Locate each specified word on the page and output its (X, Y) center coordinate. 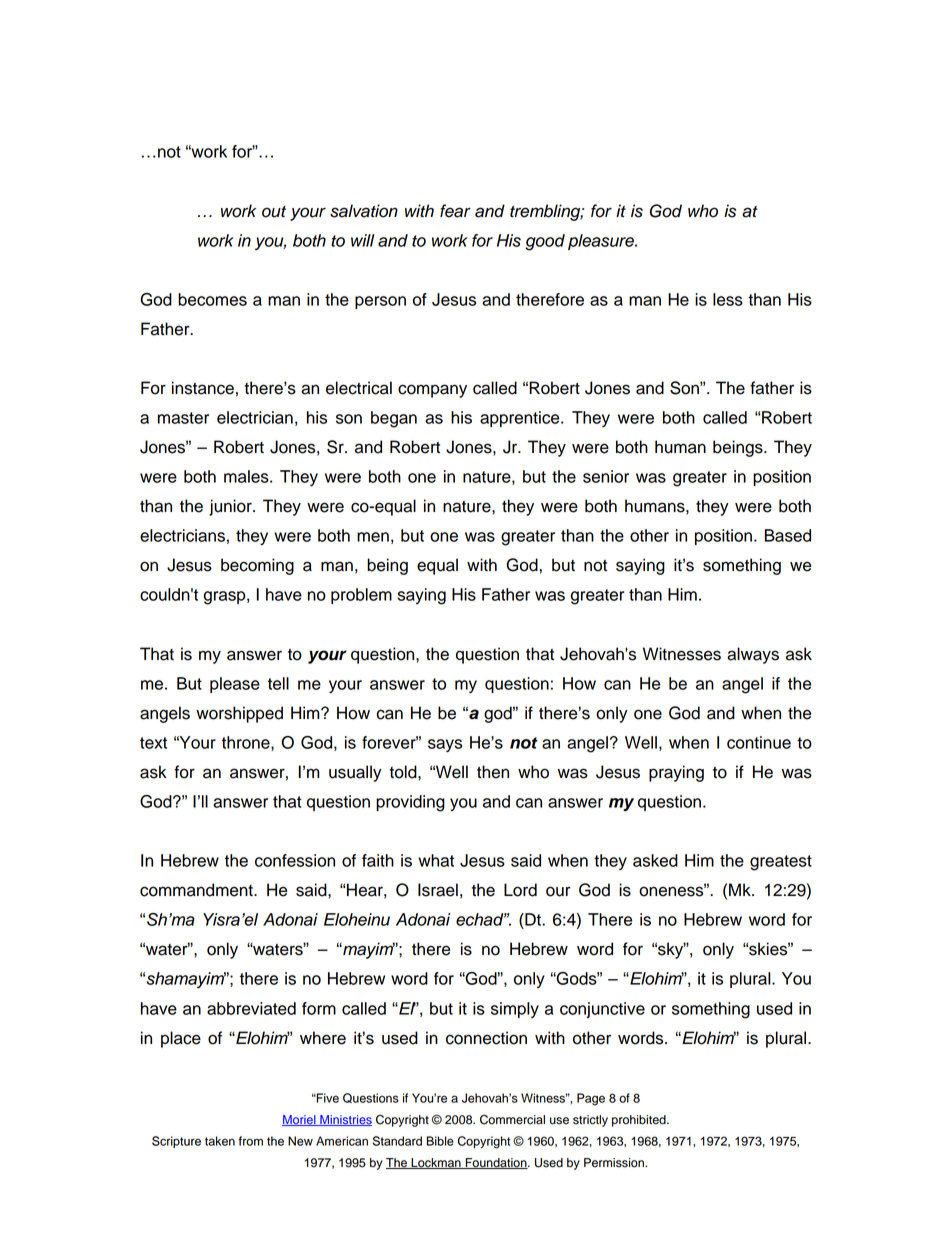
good (545, 242)
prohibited (640, 1121)
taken (220, 1141)
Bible (440, 1141)
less (728, 299)
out (274, 212)
